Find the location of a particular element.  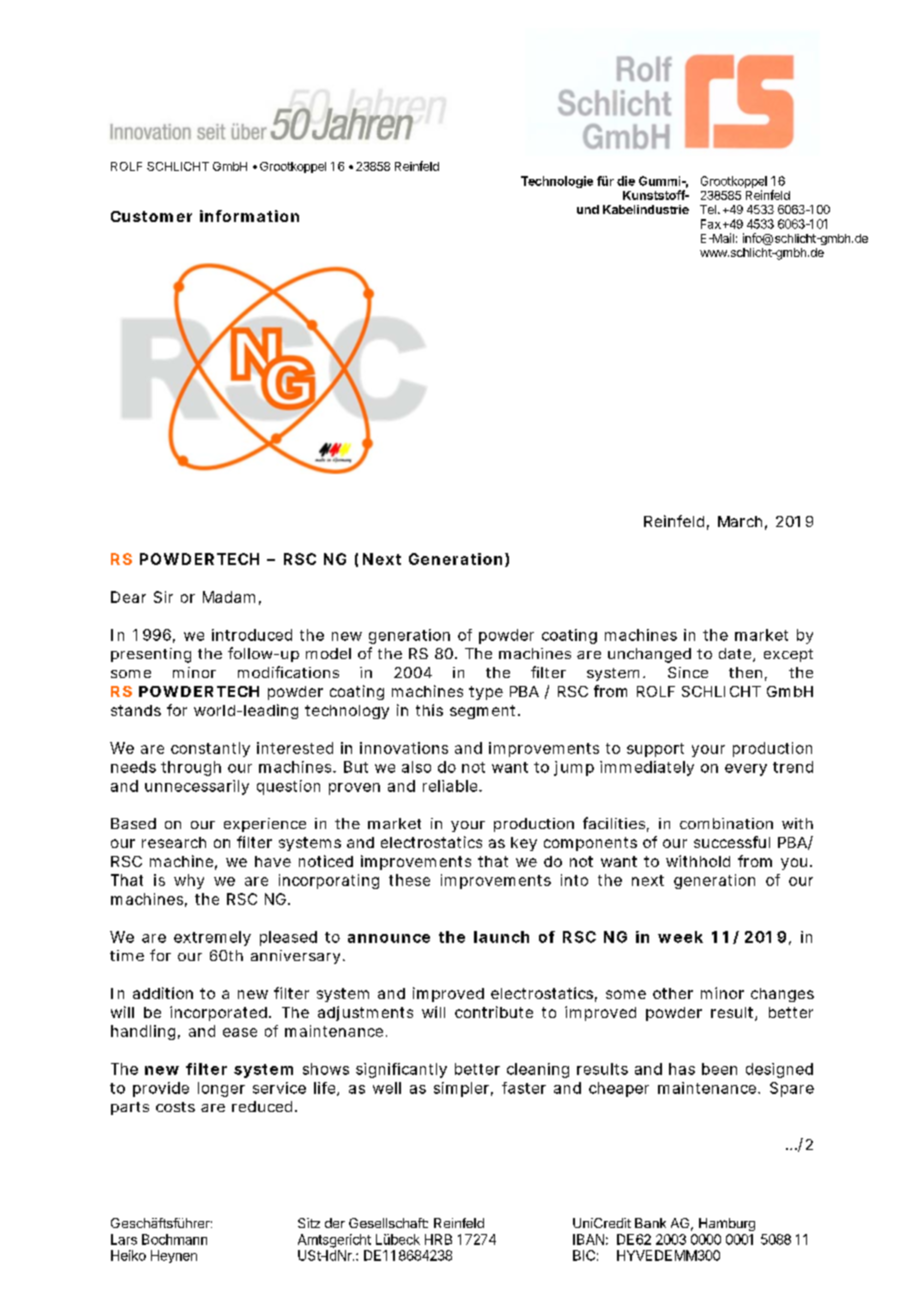

unchanged is located at coordinates (649, 655).
